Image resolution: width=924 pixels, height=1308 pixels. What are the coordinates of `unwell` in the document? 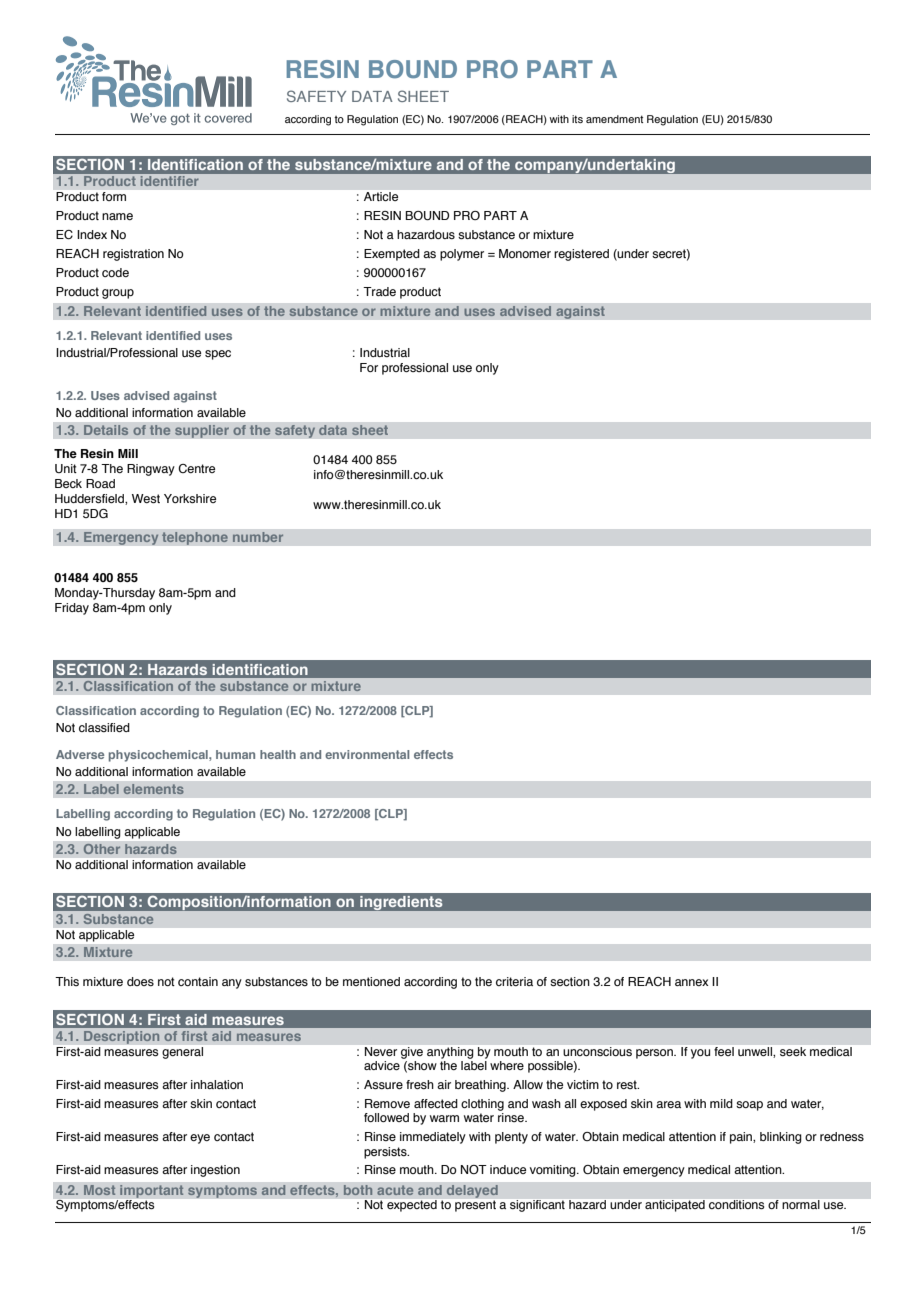 It's located at (756, 1051).
